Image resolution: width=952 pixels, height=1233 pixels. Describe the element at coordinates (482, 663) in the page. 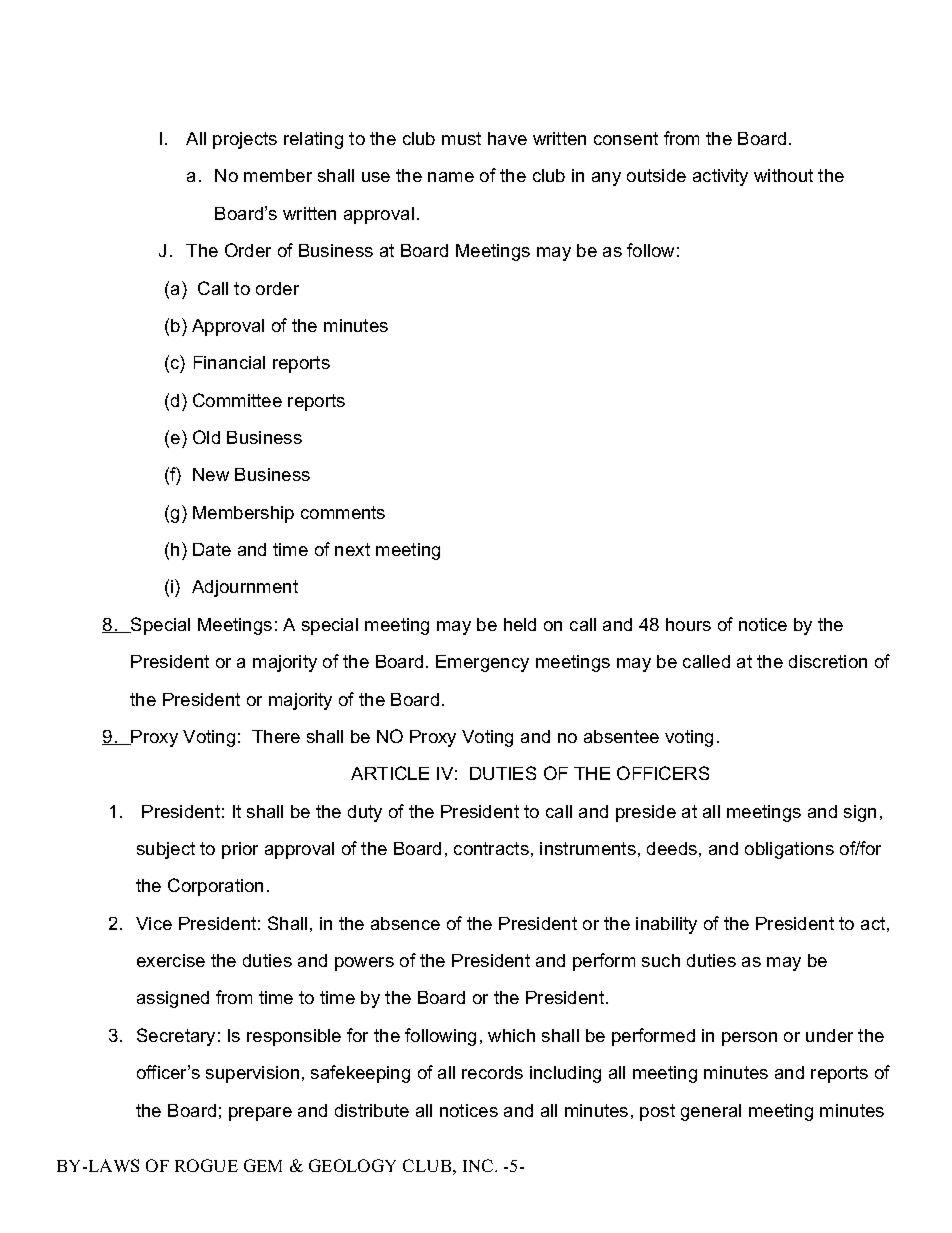

I see `Emergency` at that location.
